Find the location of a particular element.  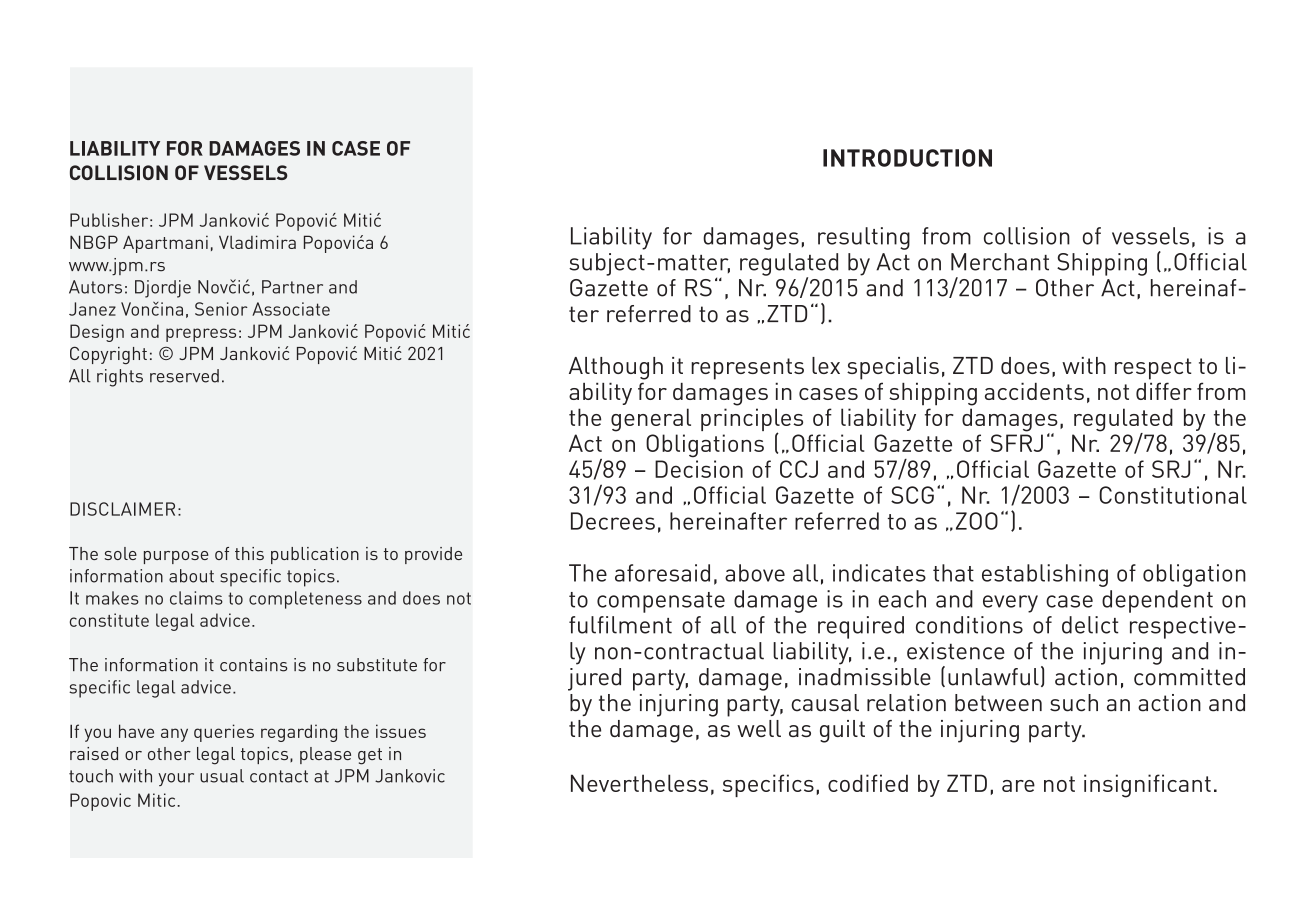

resulting is located at coordinates (864, 238).
